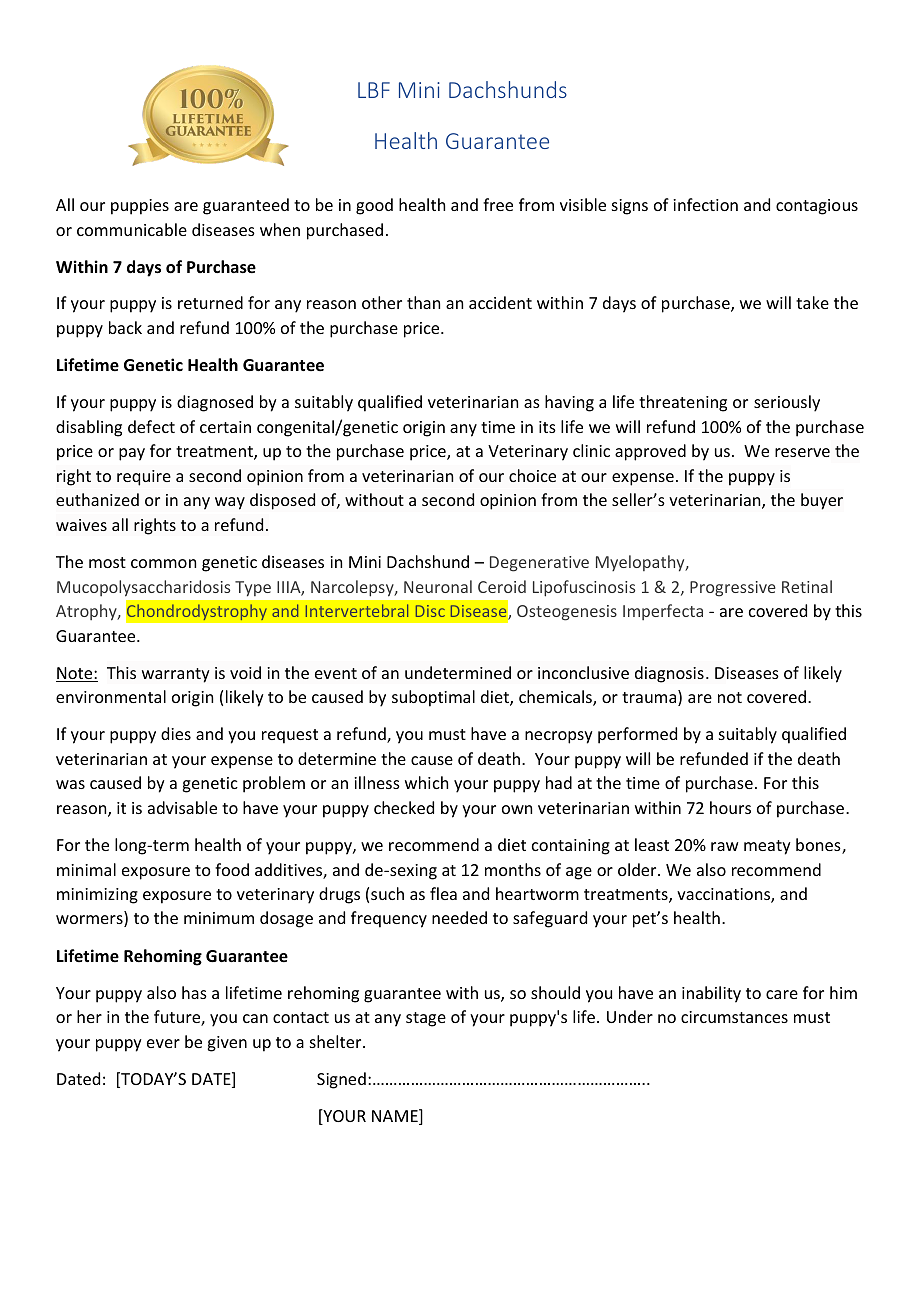  What do you see at coordinates (374, 90) in the page?
I see `LBF` at bounding box center [374, 90].
